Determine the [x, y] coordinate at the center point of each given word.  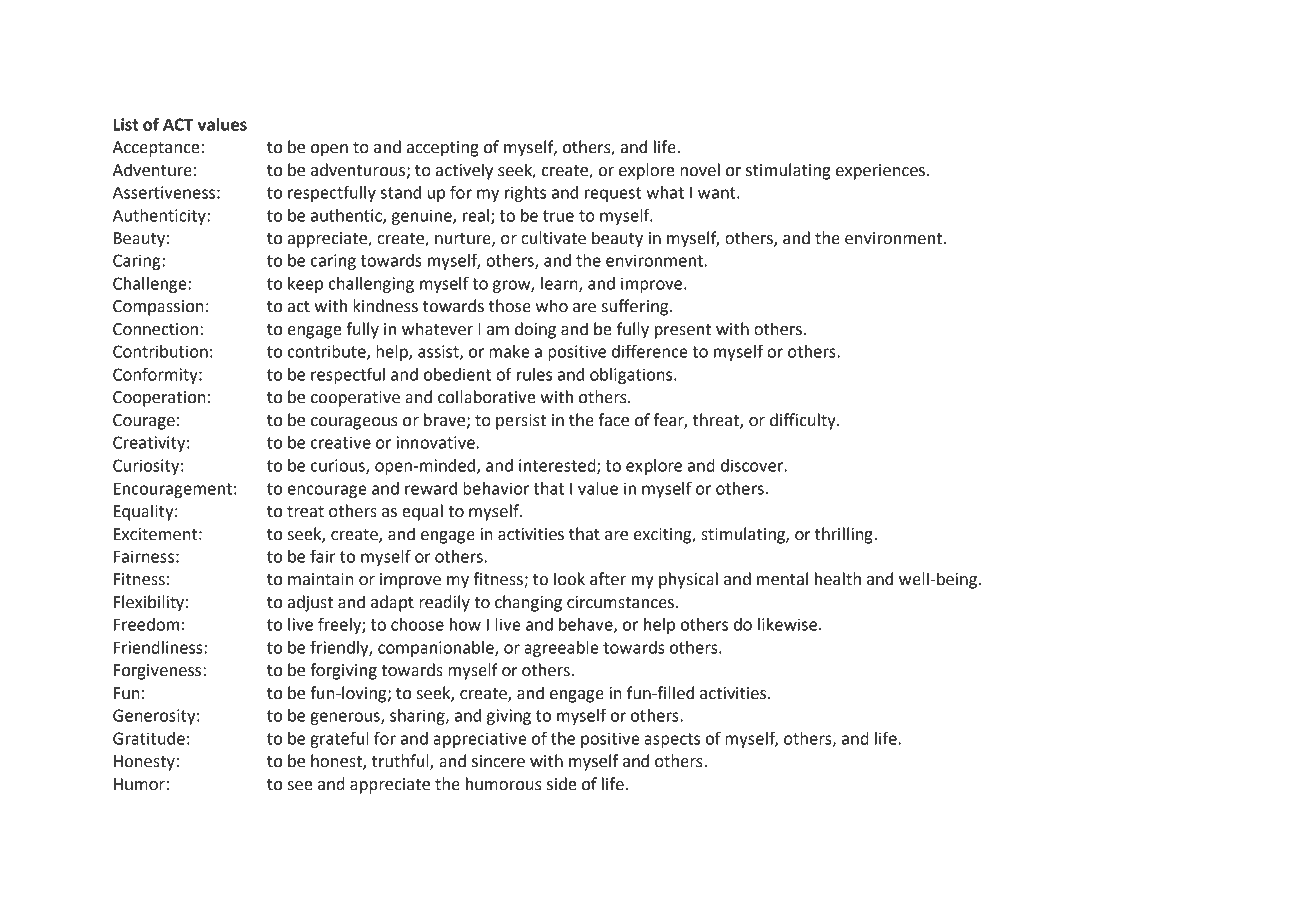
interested [558, 466]
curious [339, 466]
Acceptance [156, 149]
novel [700, 170]
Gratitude [149, 738]
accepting [443, 149]
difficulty [804, 421]
